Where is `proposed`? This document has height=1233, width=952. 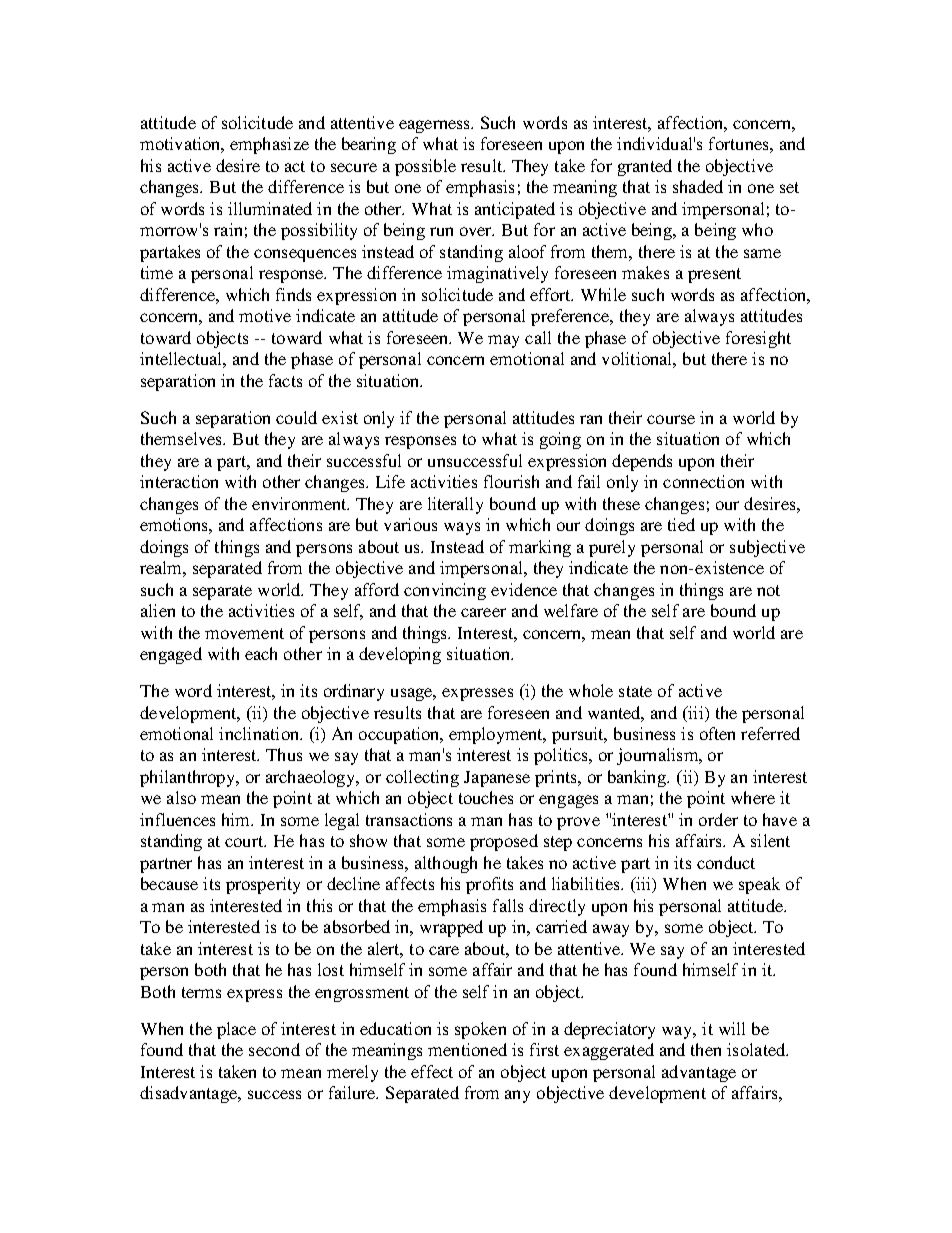
proposed is located at coordinates (504, 842).
